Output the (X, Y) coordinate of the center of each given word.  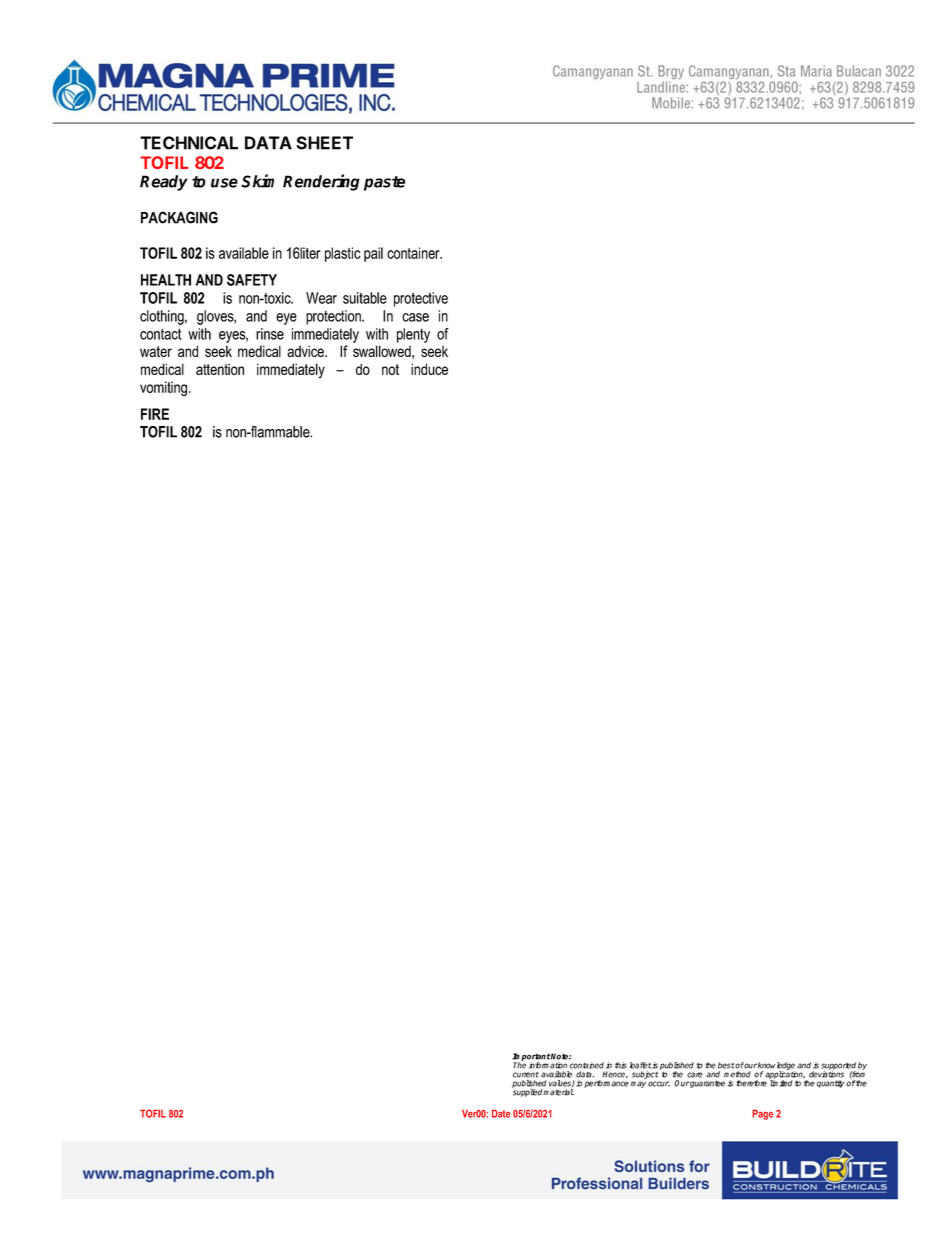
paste (384, 183)
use (224, 183)
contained (587, 1065)
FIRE (155, 414)
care (695, 1075)
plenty (413, 335)
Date (501, 1114)
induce (429, 369)
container (414, 253)
